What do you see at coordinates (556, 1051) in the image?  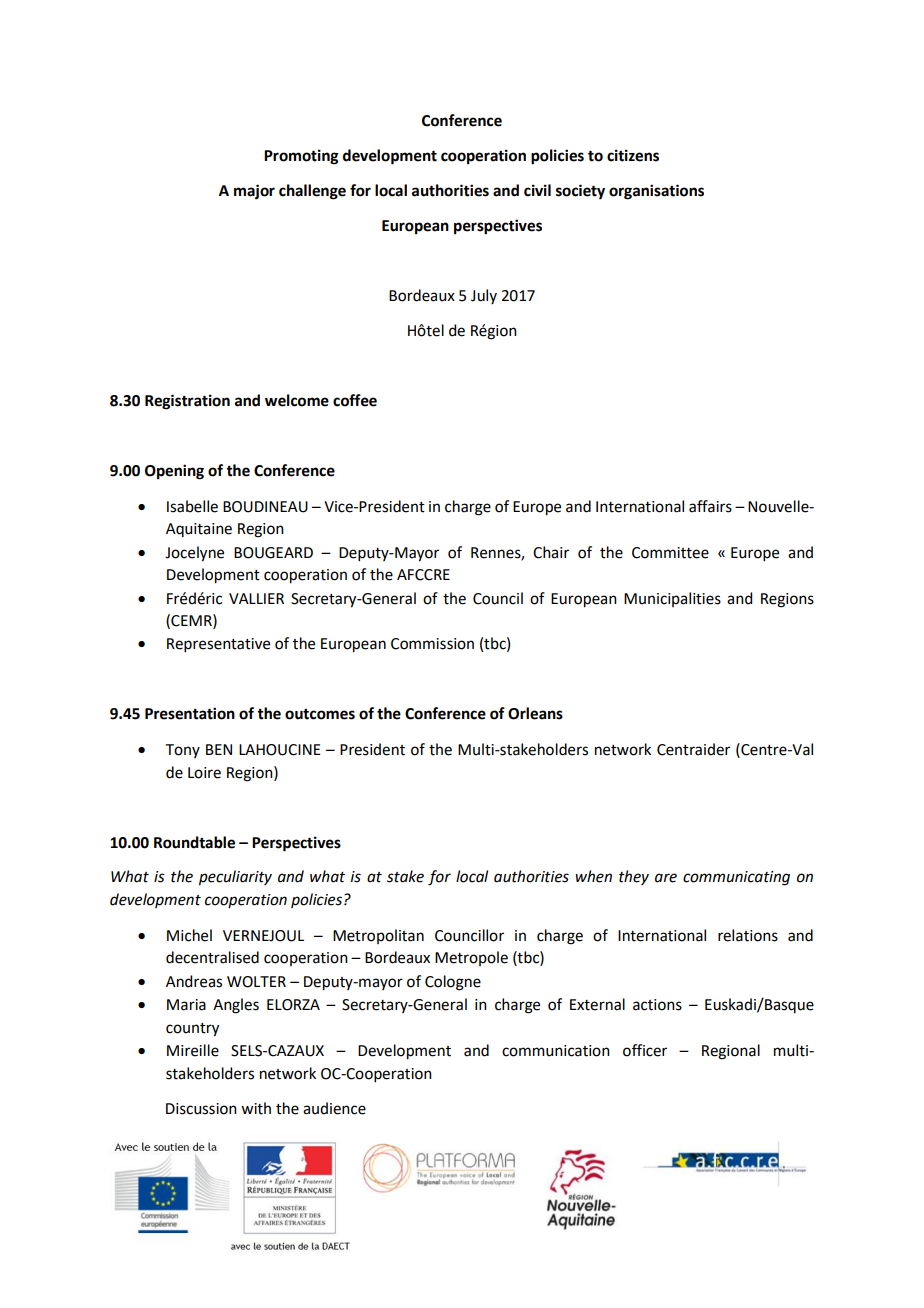 I see `communication` at bounding box center [556, 1051].
